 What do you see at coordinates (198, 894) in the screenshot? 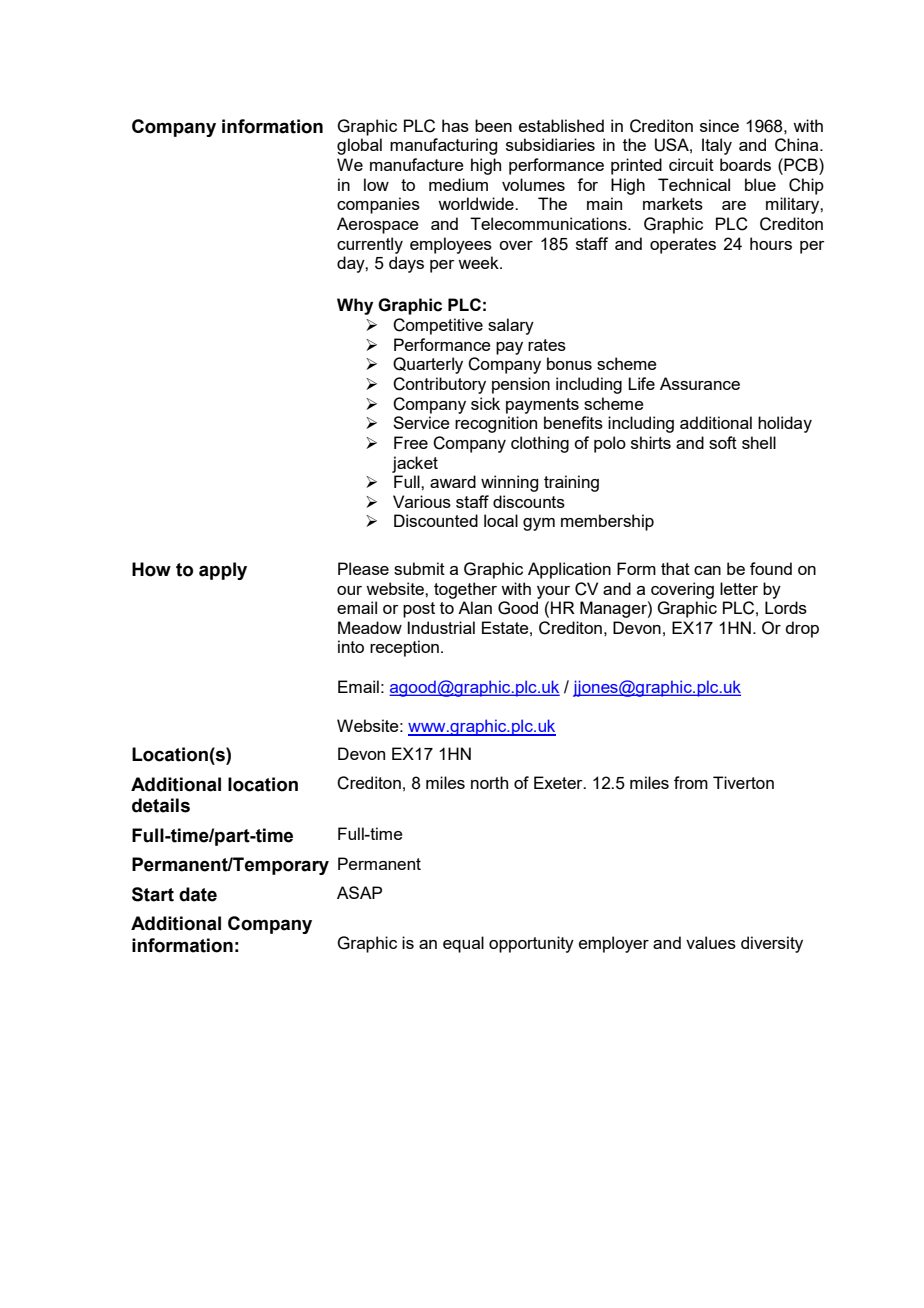
I see `date` at bounding box center [198, 894].
